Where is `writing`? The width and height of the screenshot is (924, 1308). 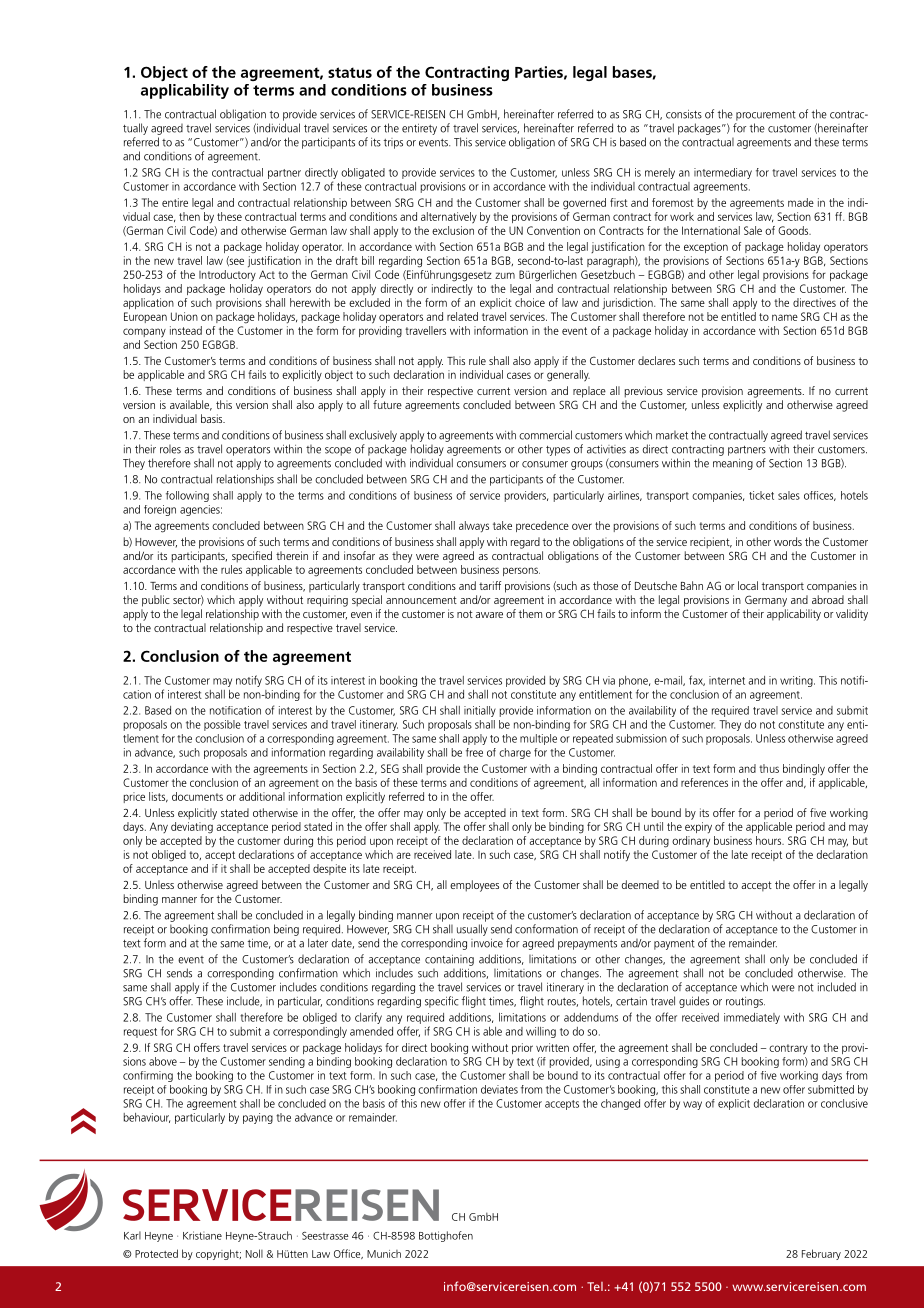 writing is located at coordinates (797, 681).
